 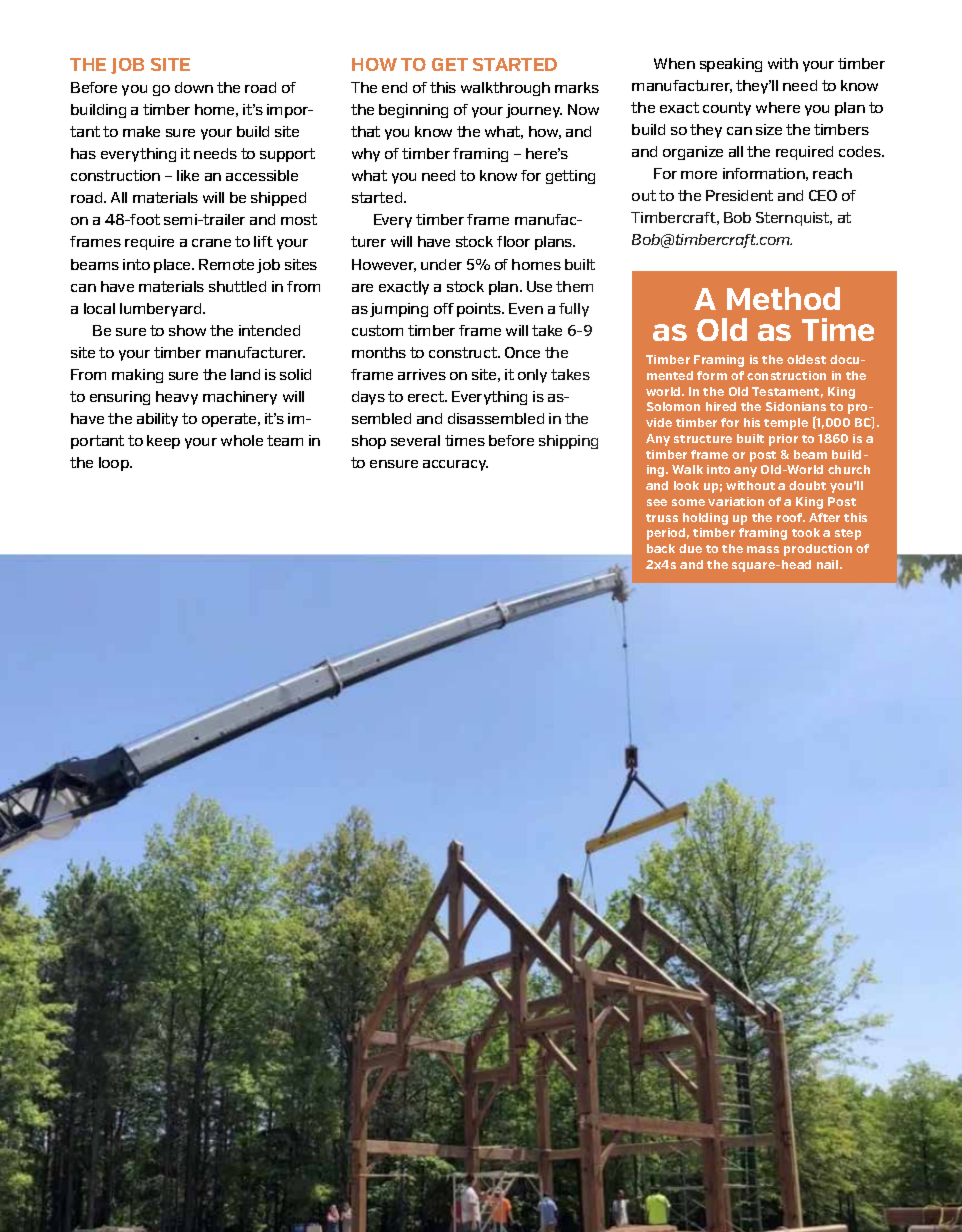 I want to click on place, so click(x=174, y=266).
